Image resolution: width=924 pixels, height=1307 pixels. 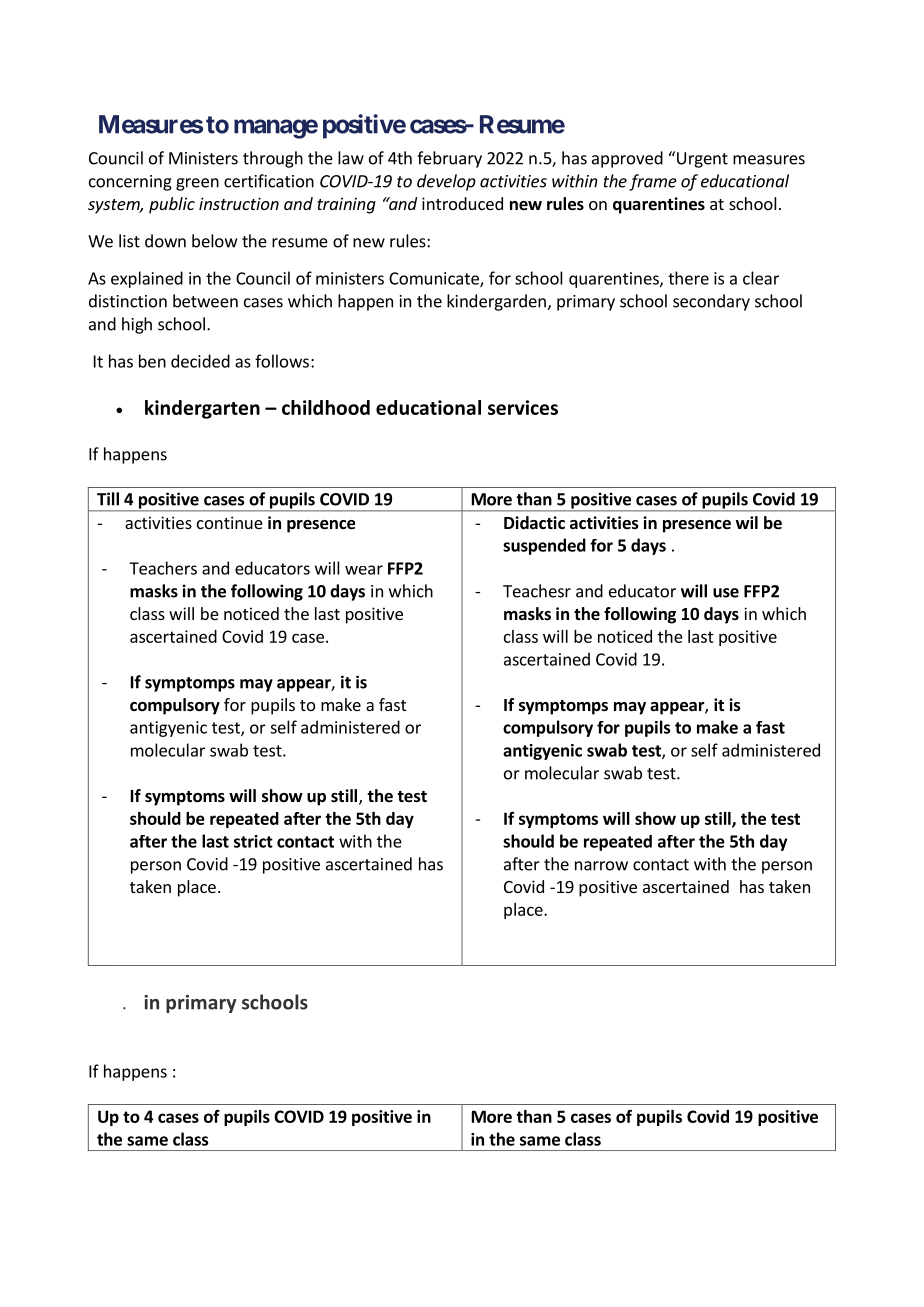 What do you see at coordinates (653, 182) in the screenshot?
I see `frame` at bounding box center [653, 182].
